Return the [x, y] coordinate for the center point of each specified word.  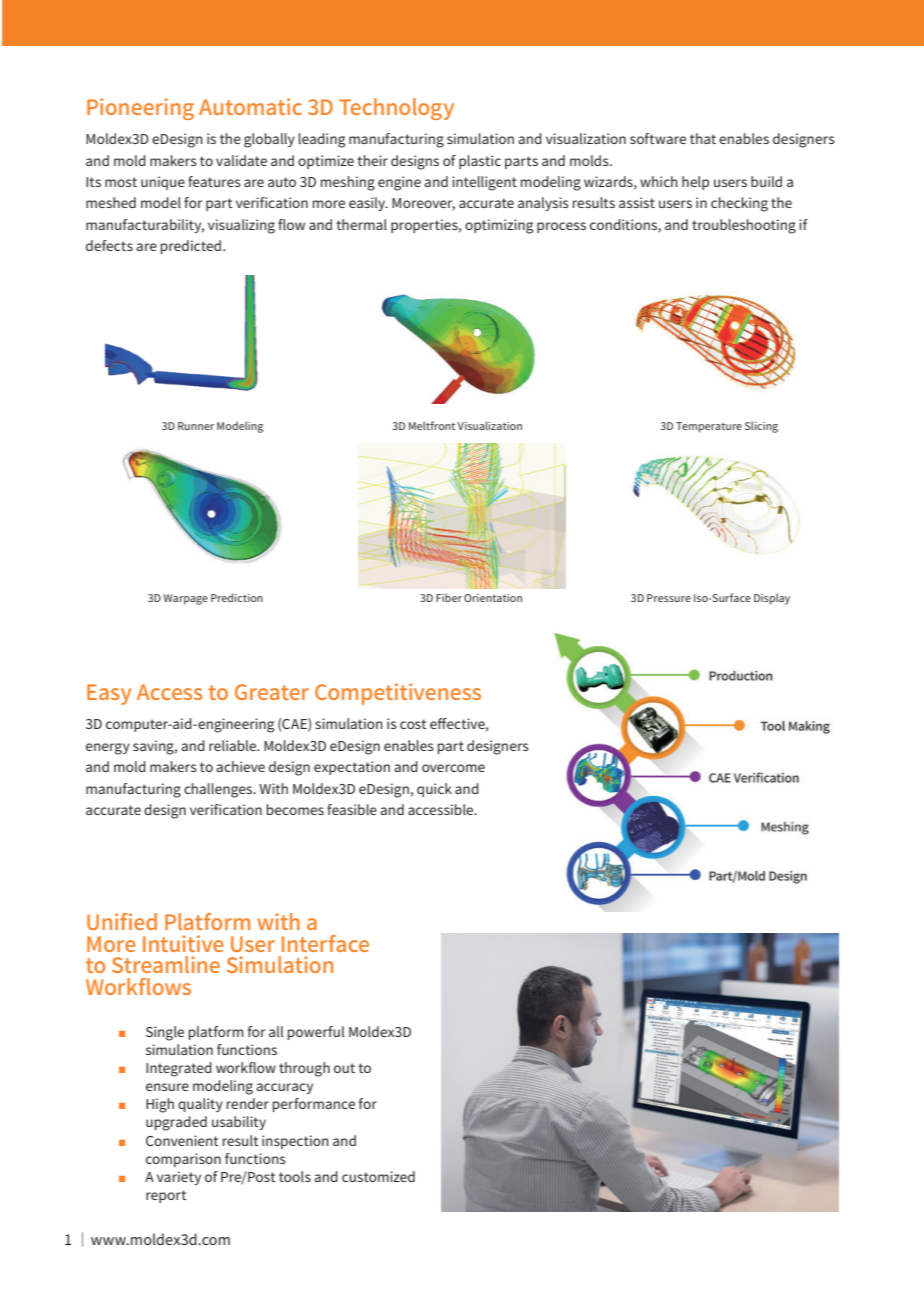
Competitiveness [398, 694]
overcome [453, 768]
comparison [183, 1160]
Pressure [669, 598]
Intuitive [183, 943]
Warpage [185, 599]
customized [378, 1176]
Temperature [709, 427]
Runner [196, 426]
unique [163, 183]
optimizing [499, 226]
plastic [480, 162]
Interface [325, 943]
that [703, 138]
